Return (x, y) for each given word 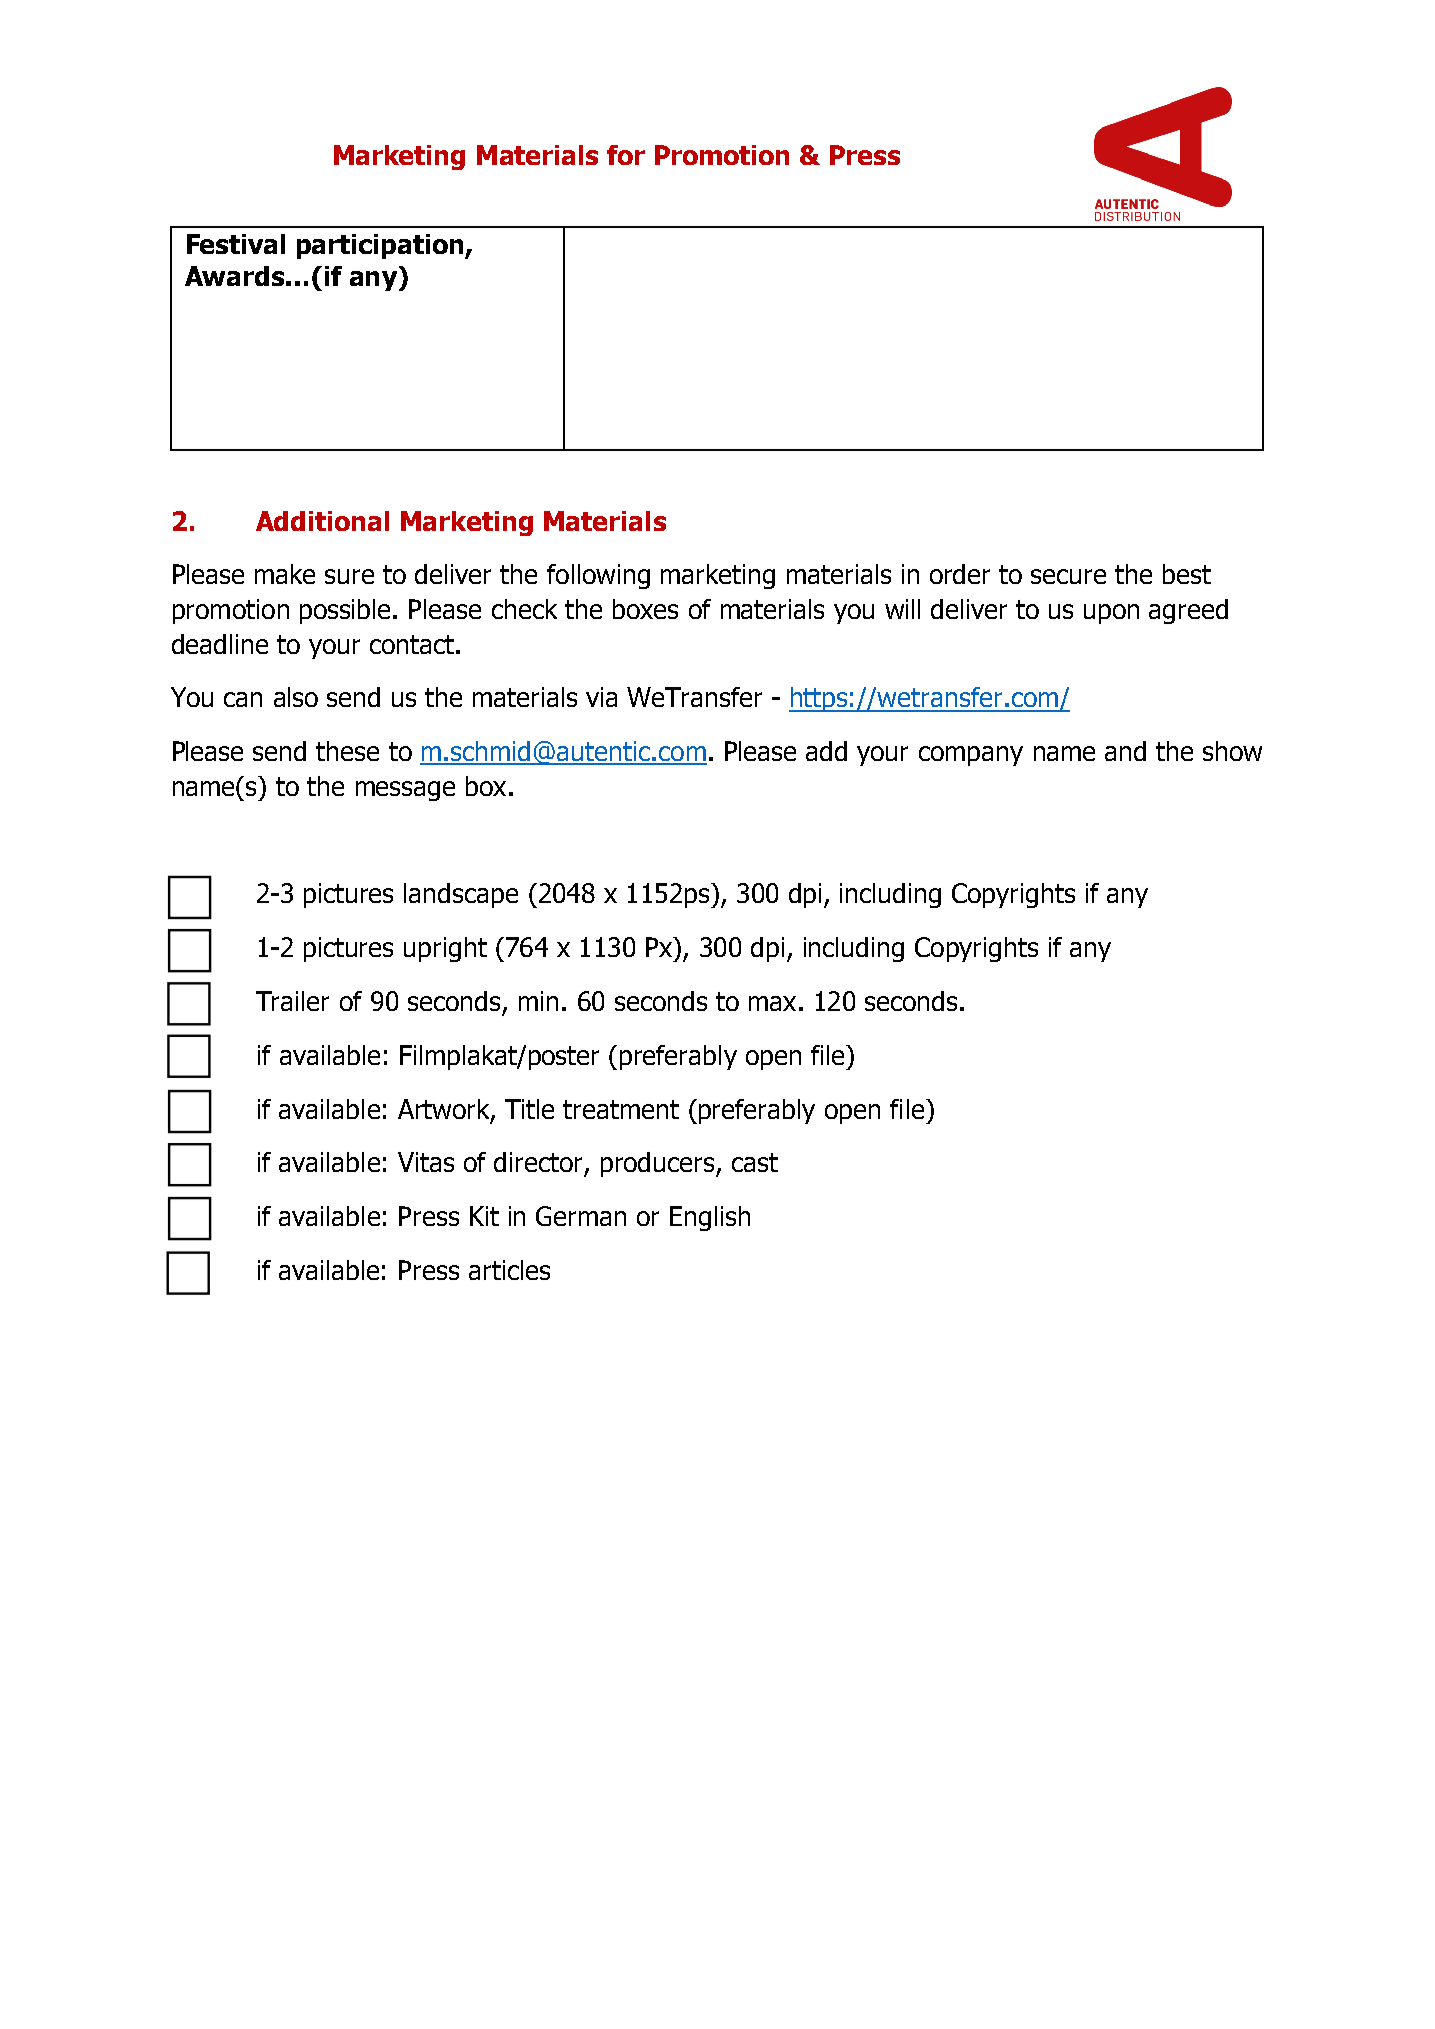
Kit (484, 1216)
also (296, 697)
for (626, 155)
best (1187, 574)
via (601, 697)
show (1232, 751)
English (710, 1218)
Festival (236, 244)
